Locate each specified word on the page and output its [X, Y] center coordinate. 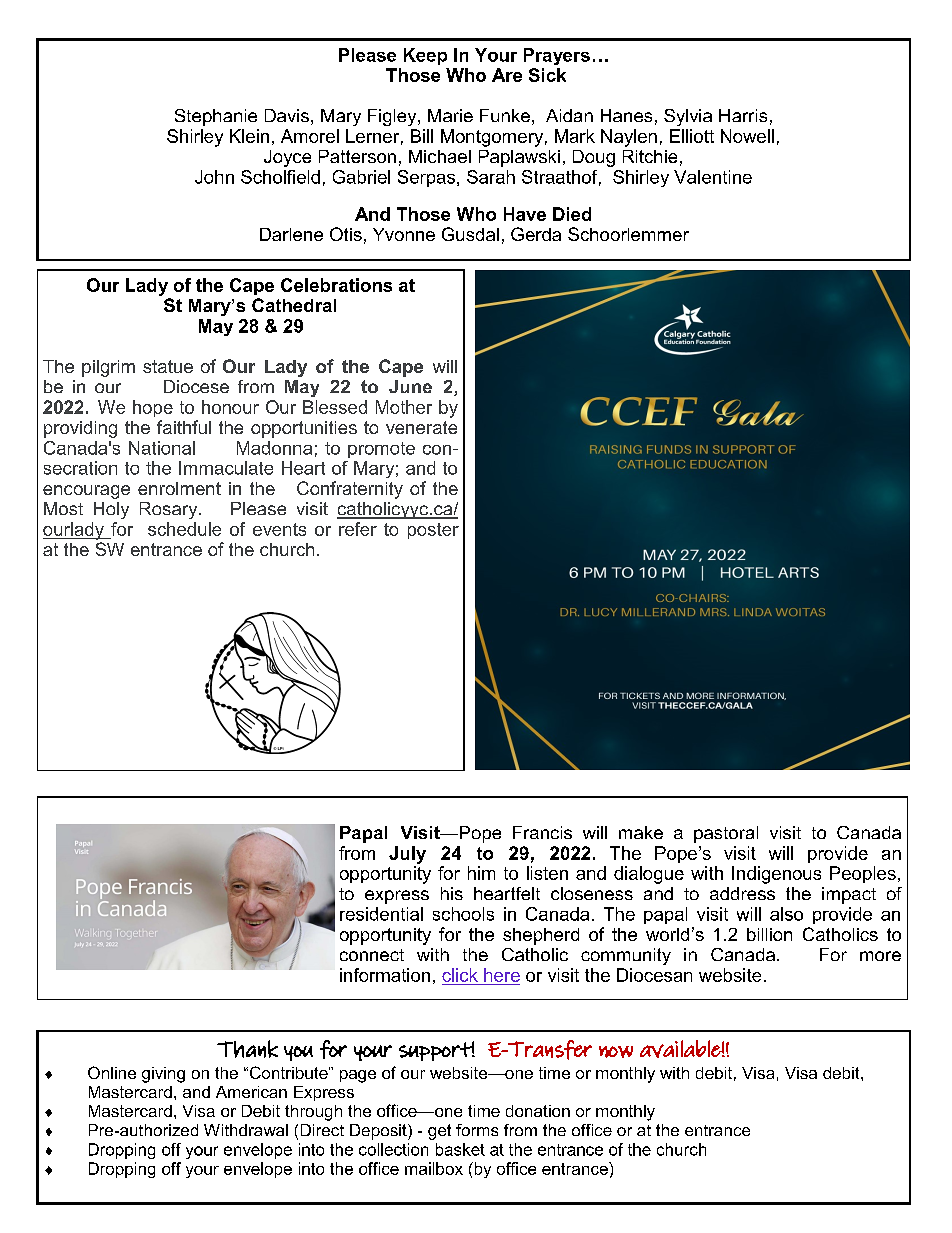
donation [538, 1111]
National [162, 448]
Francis [542, 832]
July [407, 855]
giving [163, 1075]
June [410, 386]
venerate [421, 427]
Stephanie [216, 117]
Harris [743, 115]
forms [477, 1130]
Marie [450, 115]
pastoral [726, 834]
